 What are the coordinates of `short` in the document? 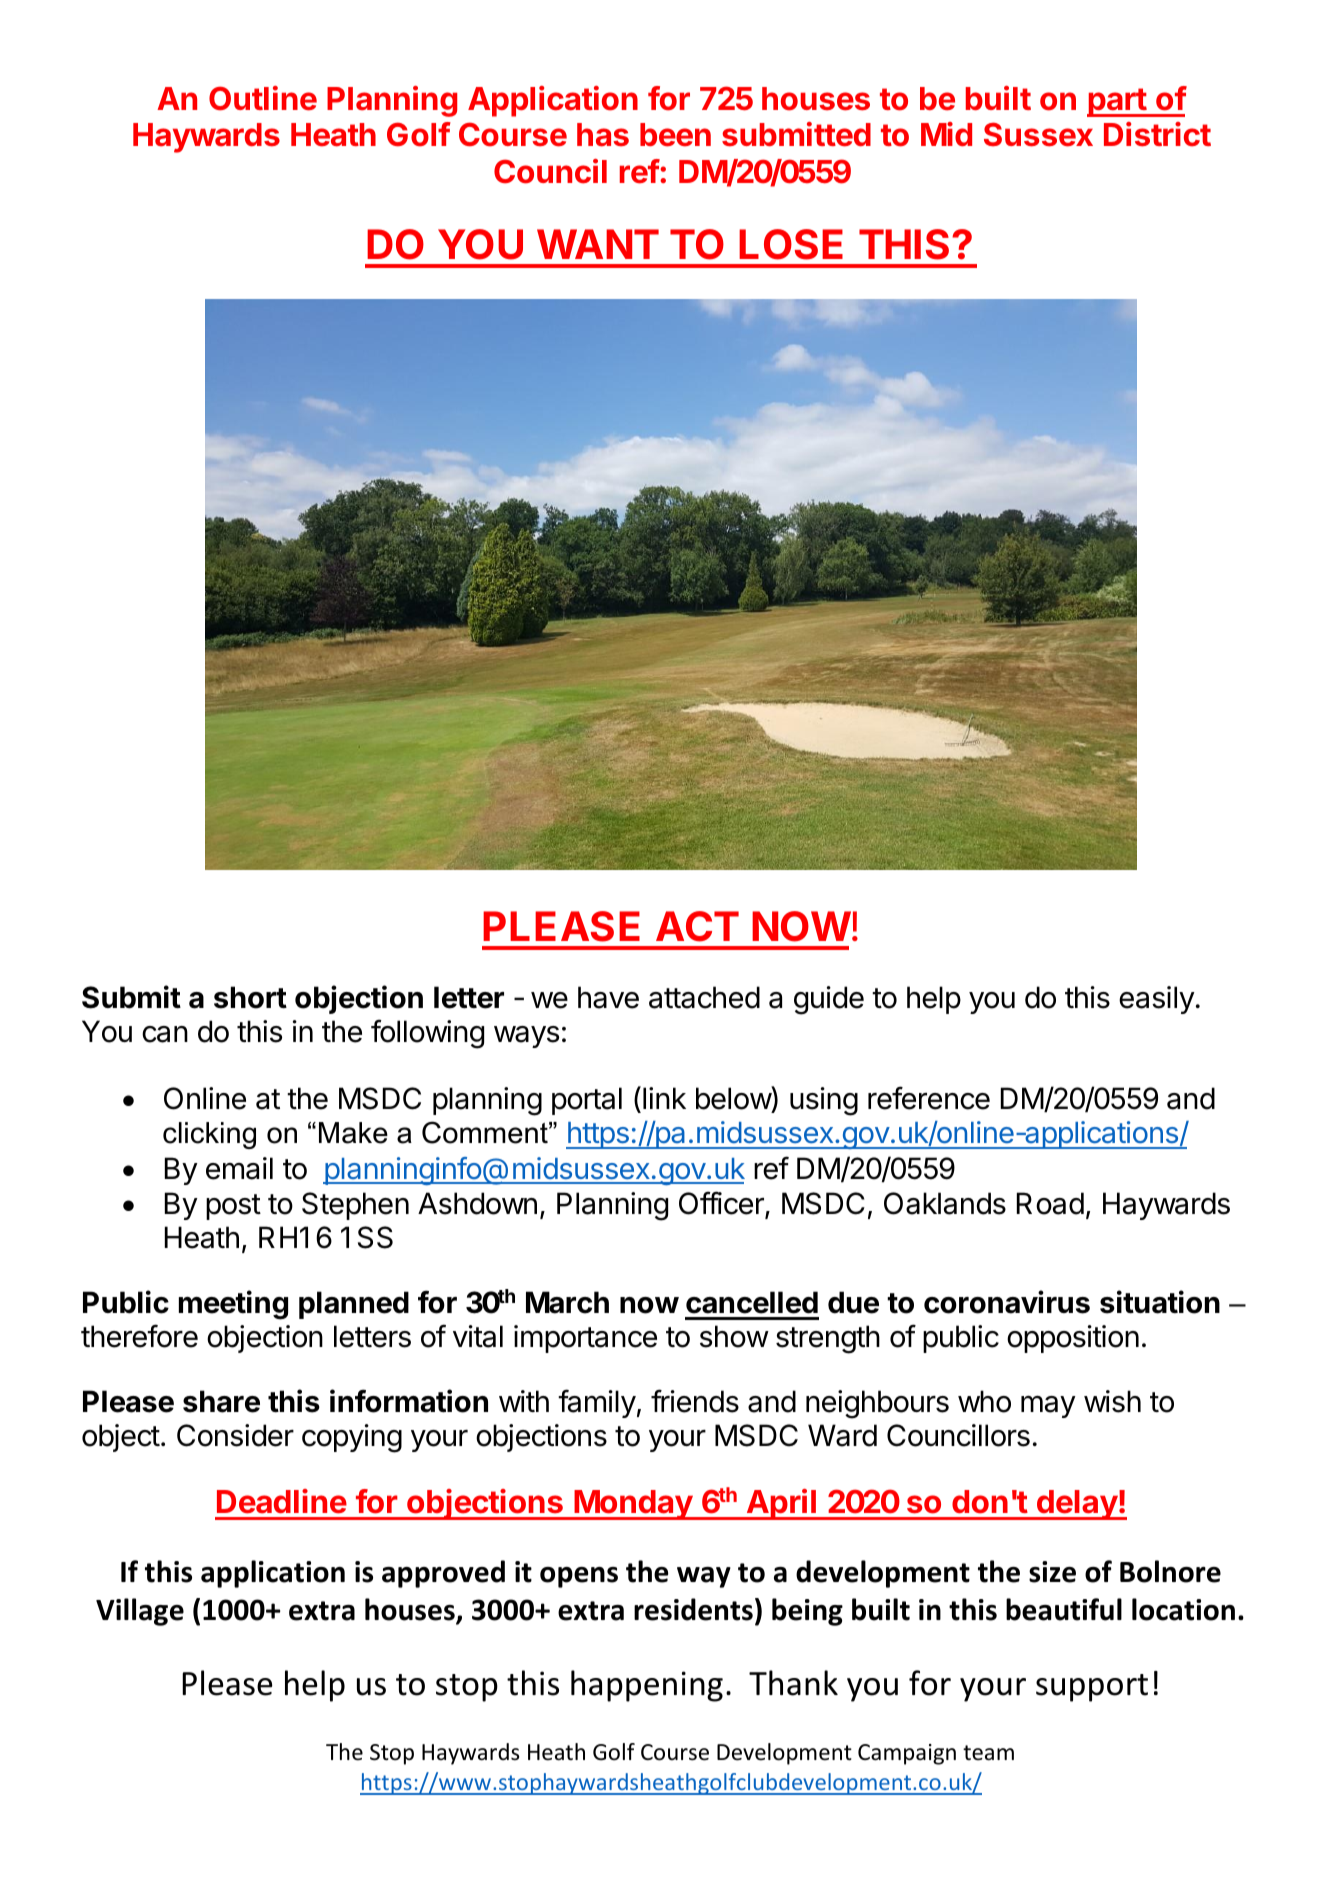 It's located at (250, 997).
